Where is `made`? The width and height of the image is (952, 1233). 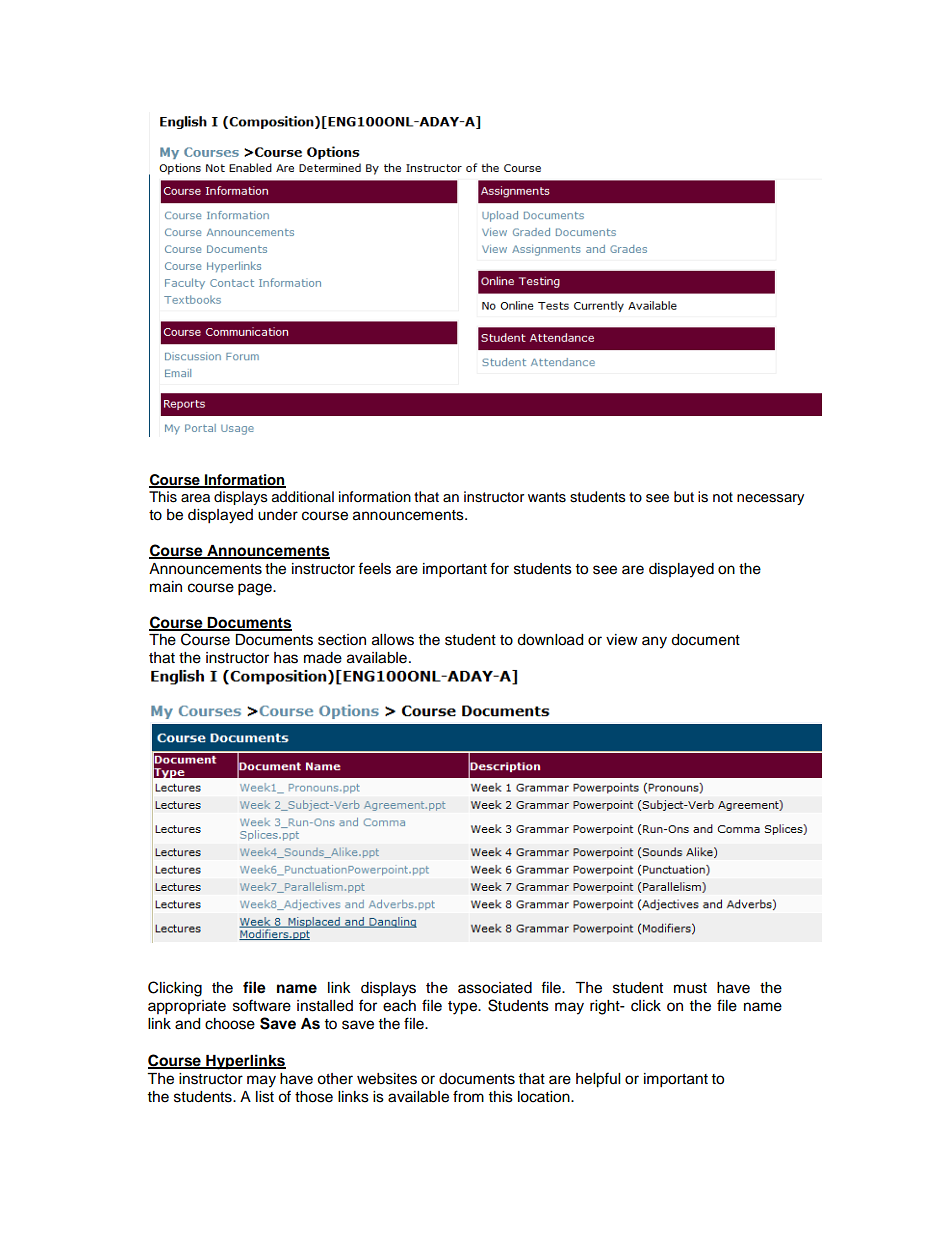
made is located at coordinates (323, 658).
